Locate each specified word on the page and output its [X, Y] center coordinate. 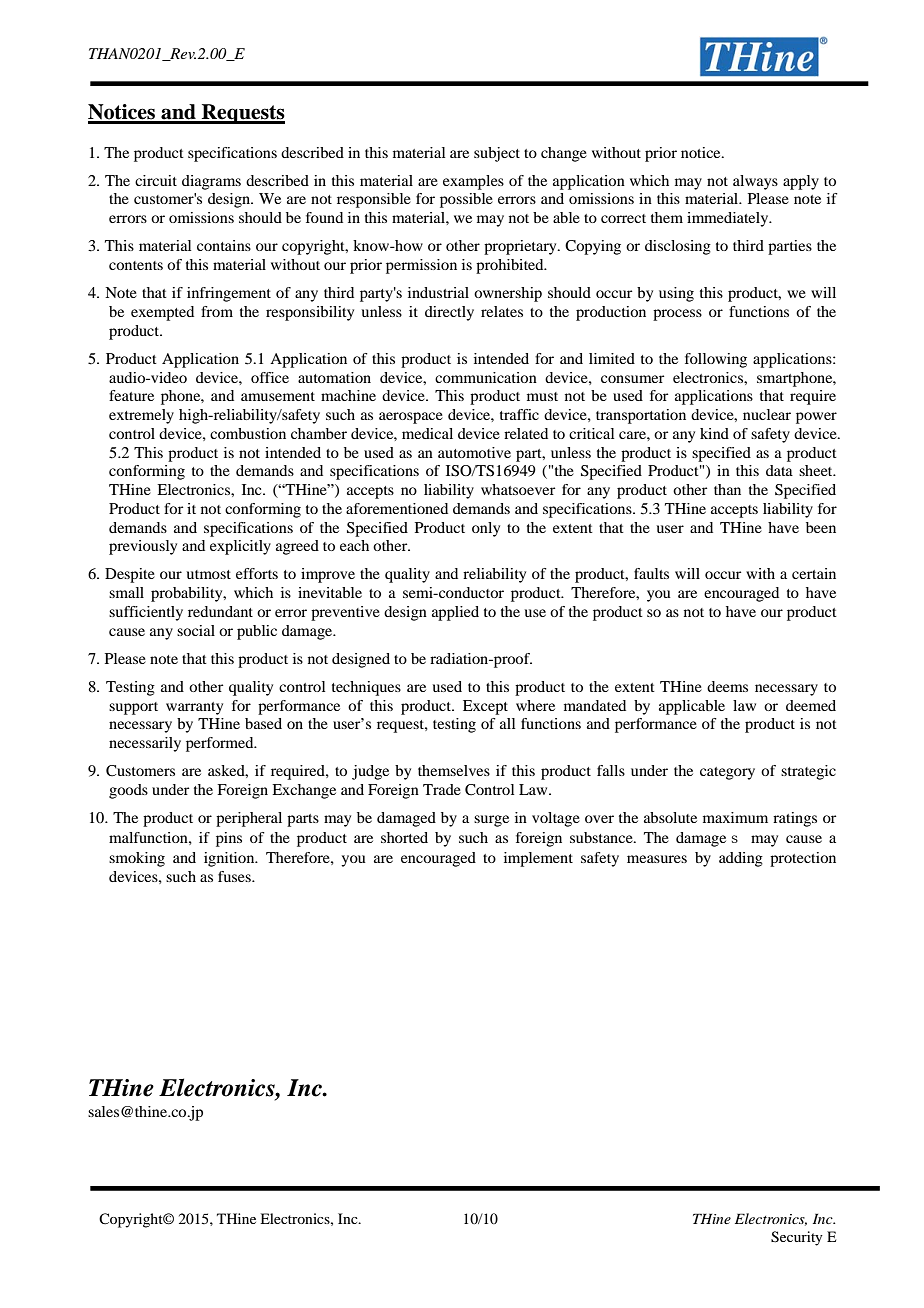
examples [473, 182]
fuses [235, 876]
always [755, 182]
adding [741, 859]
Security [797, 1238]
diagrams [211, 182]
